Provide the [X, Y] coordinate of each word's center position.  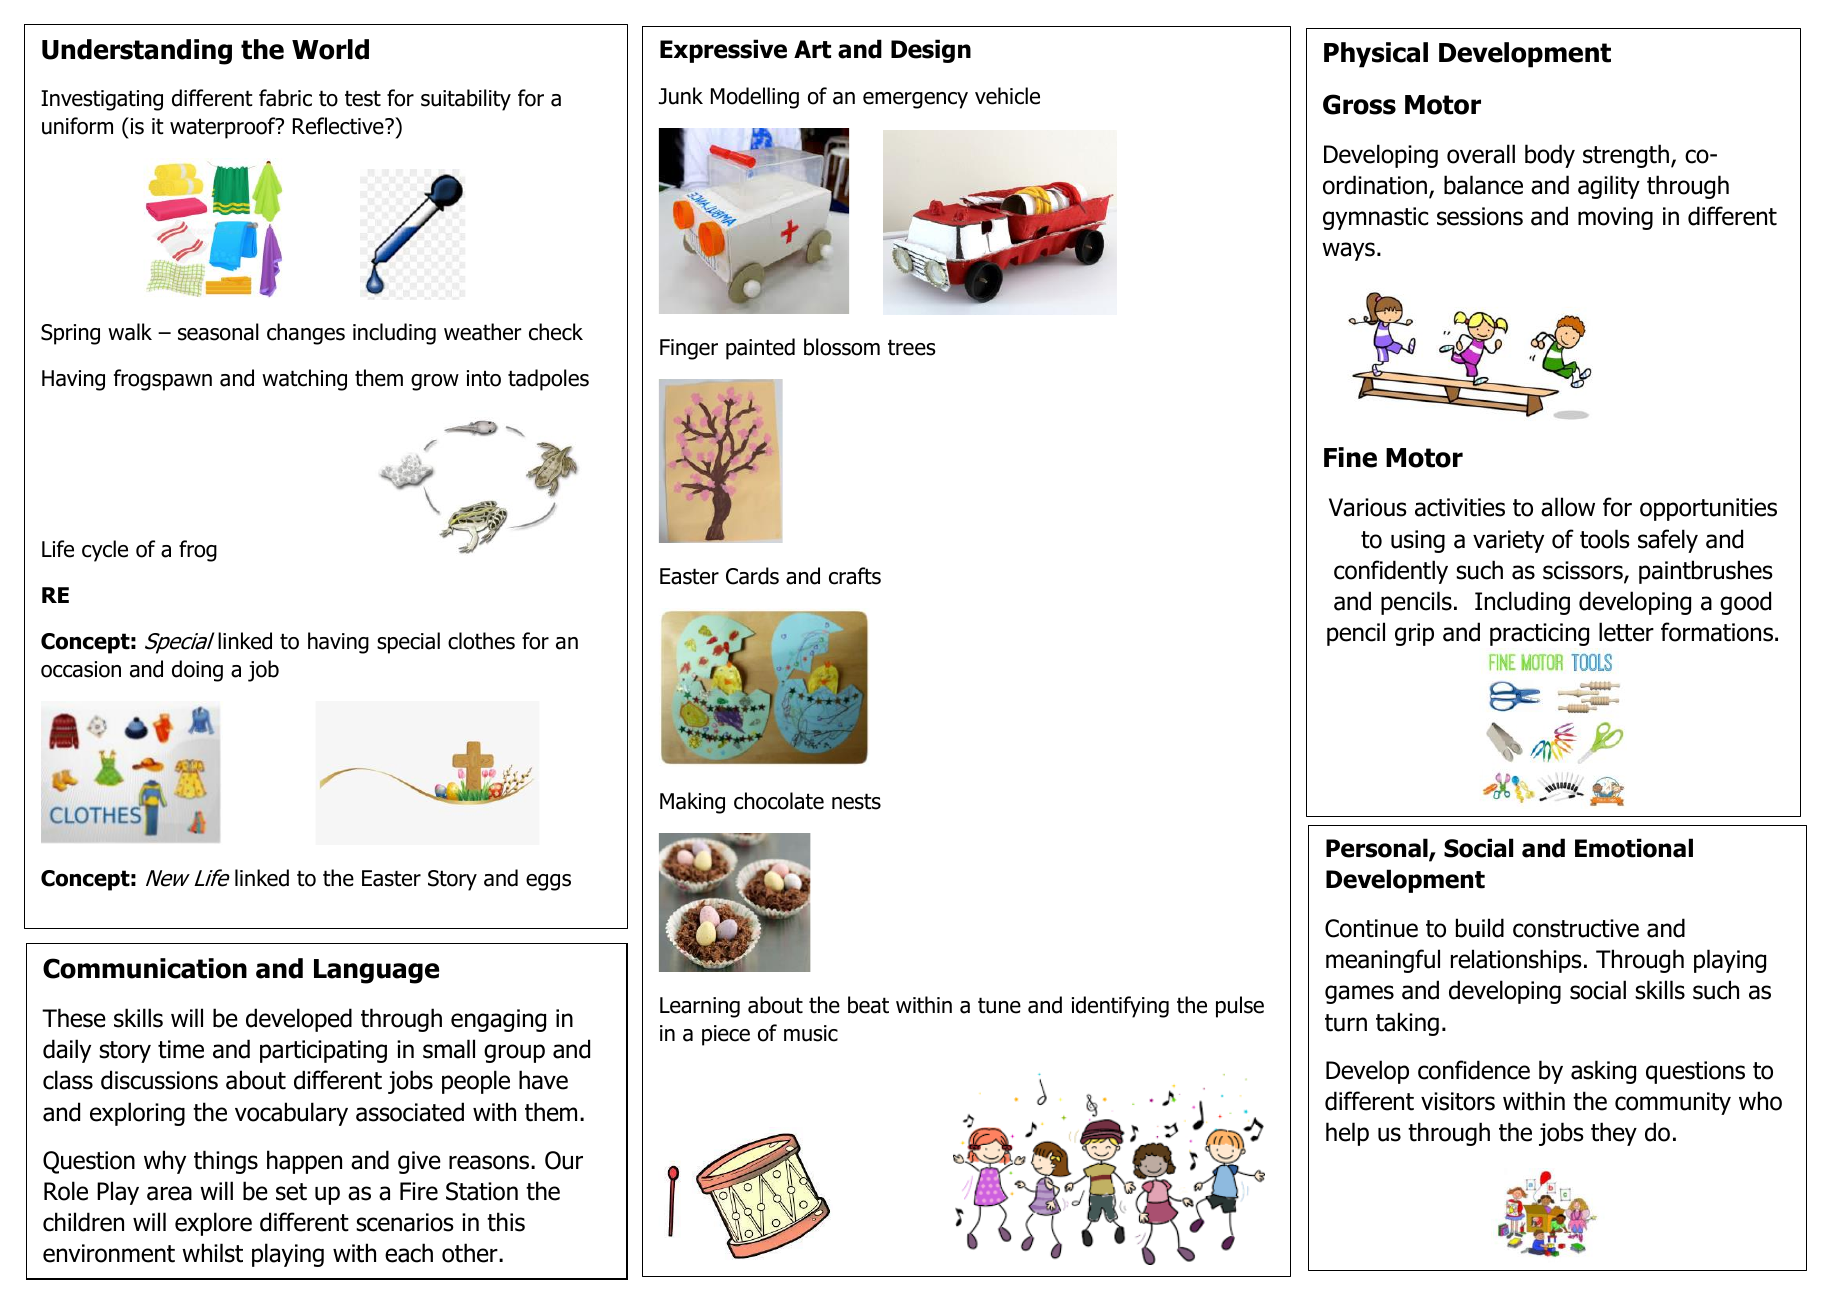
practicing [1539, 634]
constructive [1576, 928]
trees [912, 347]
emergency [915, 100]
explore [213, 1224]
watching [304, 380]
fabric [285, 98]
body [1550, 156]
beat [868, 1005]
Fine [1350, 457]
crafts [855, 576]
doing [197, 671]
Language [376, 971]
